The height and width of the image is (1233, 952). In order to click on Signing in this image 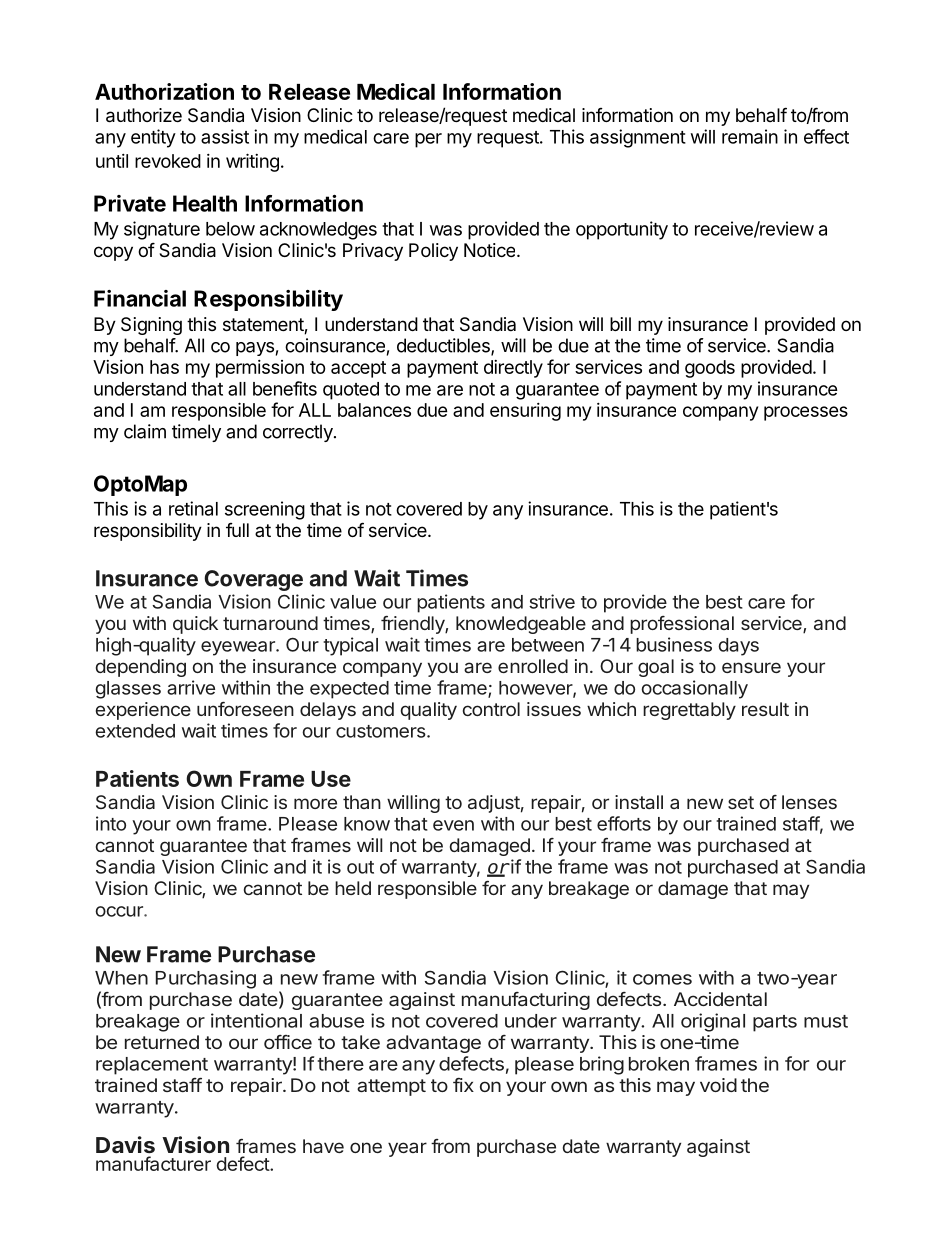, I will do `click(151, 326)`.
